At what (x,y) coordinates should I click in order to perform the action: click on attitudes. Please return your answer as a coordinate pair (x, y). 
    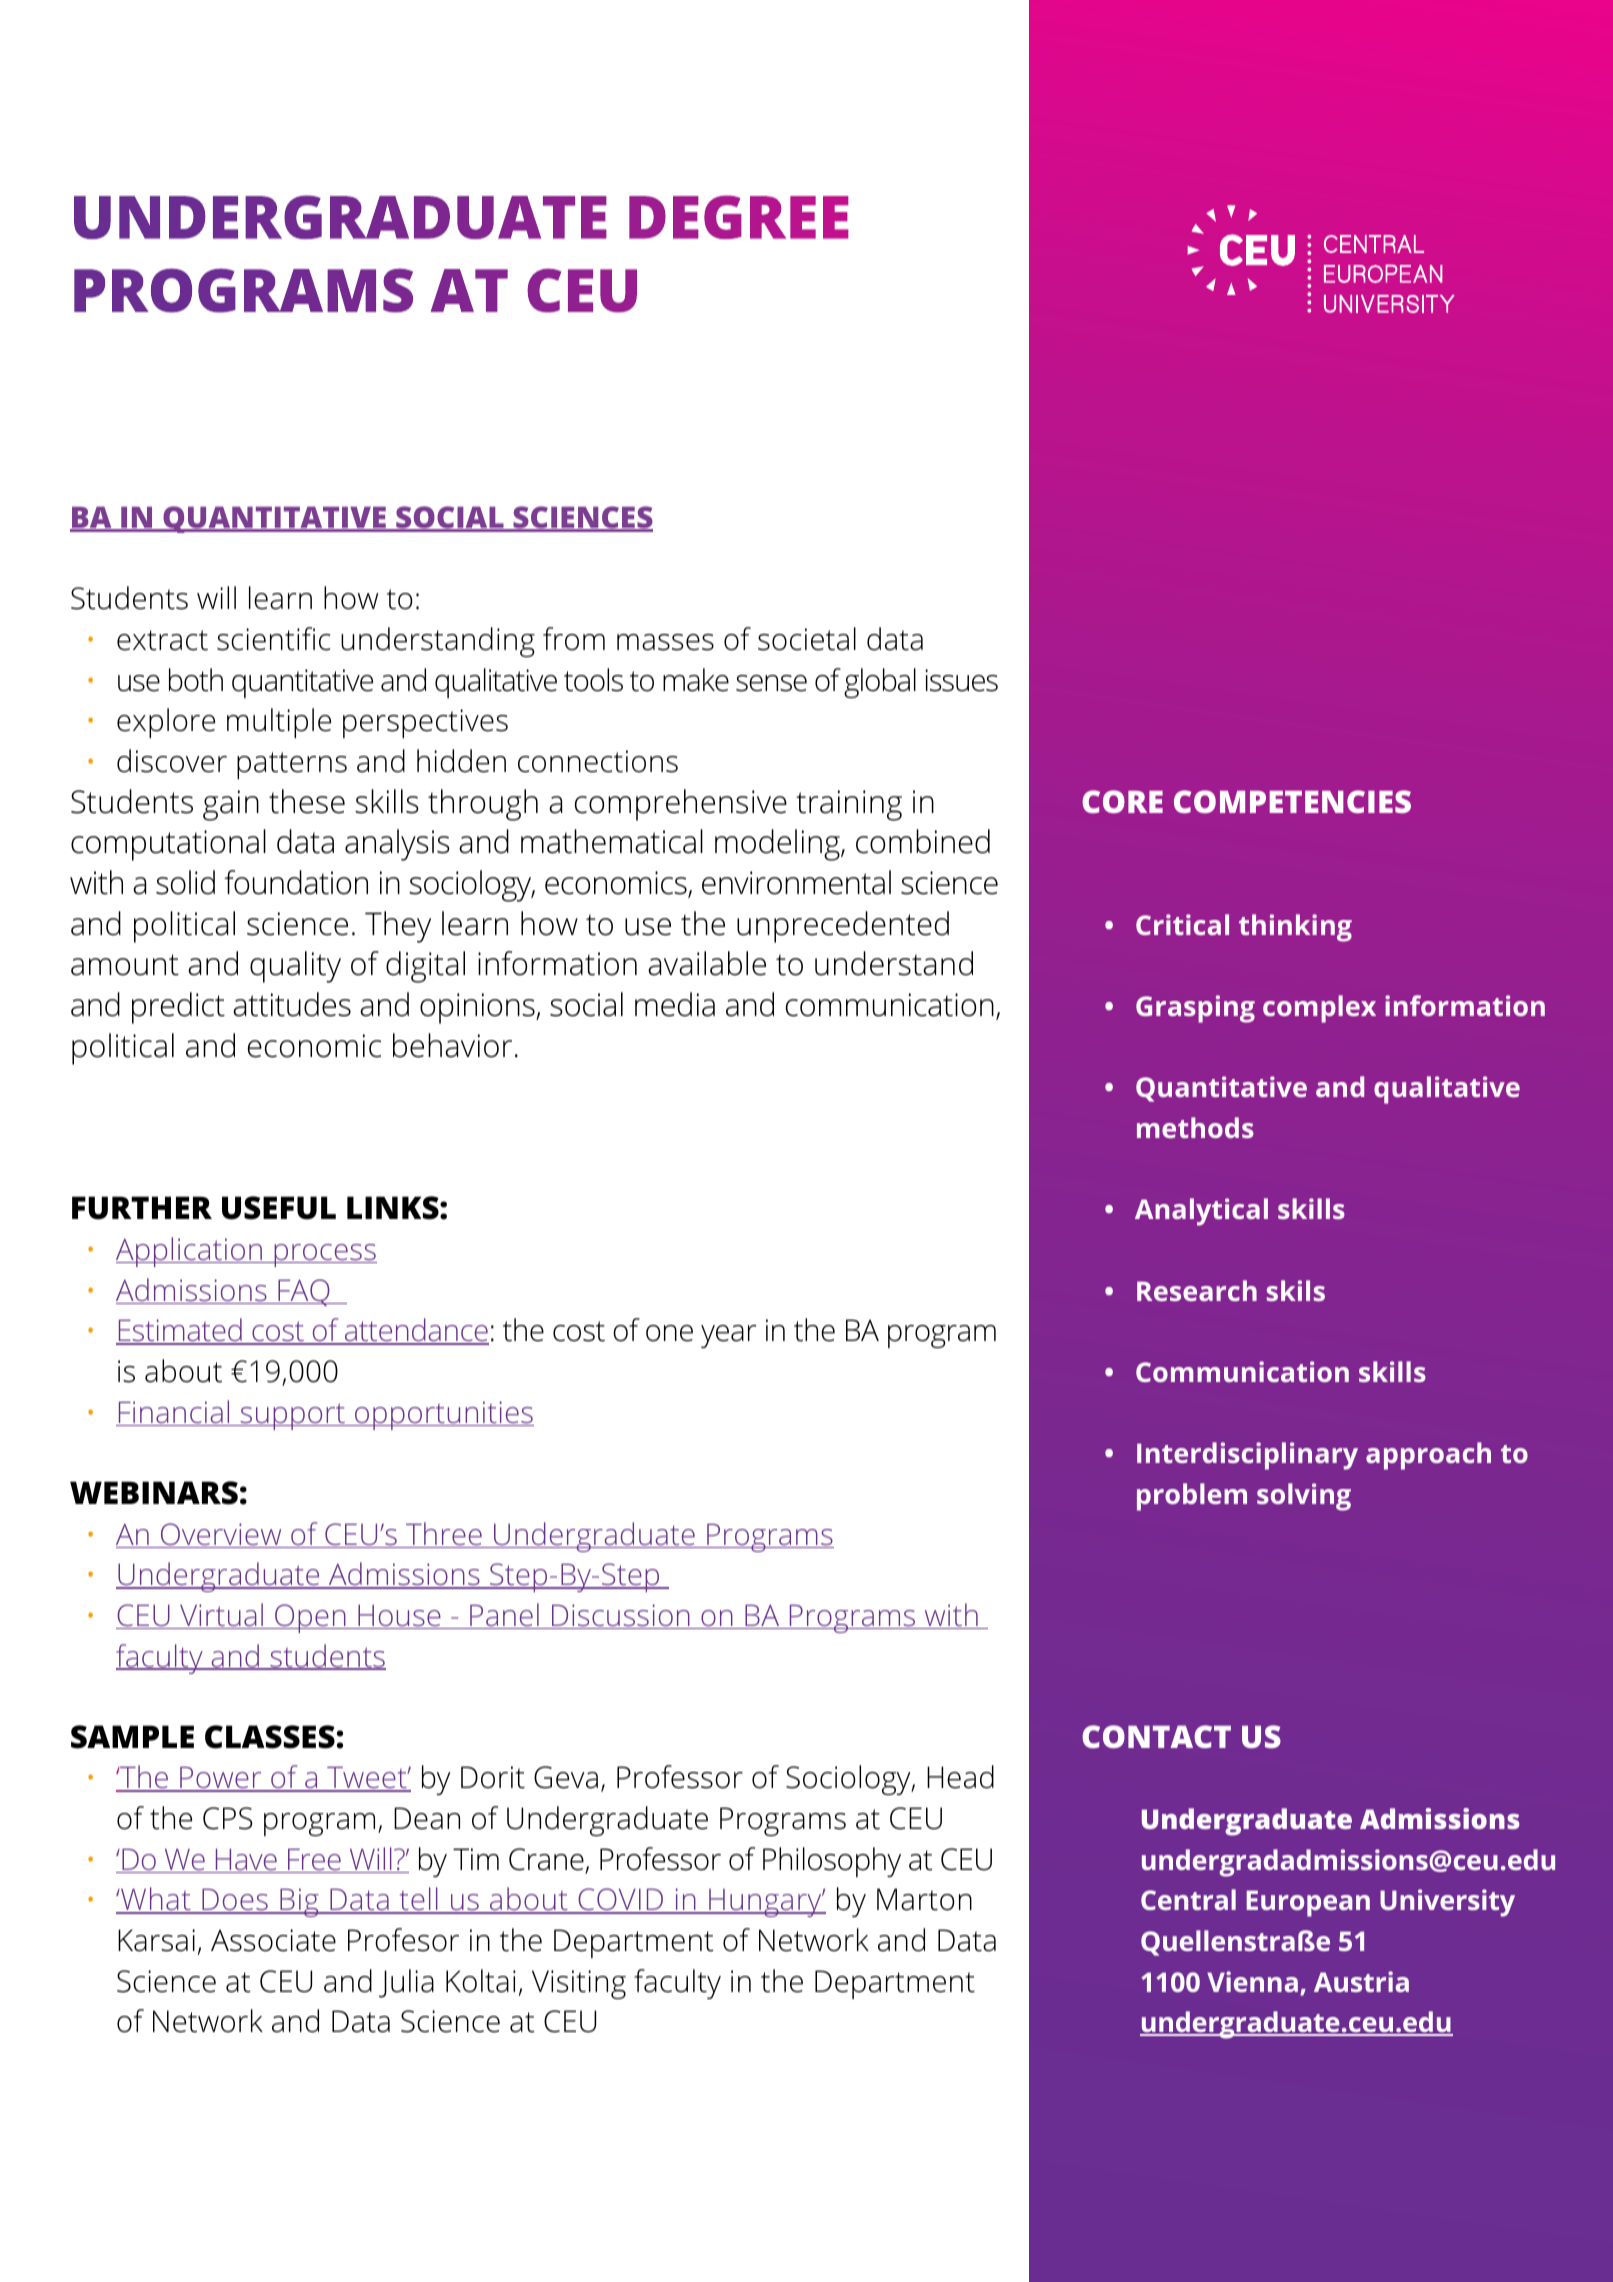
    Looking at the image, I should click on (292, 1004).
